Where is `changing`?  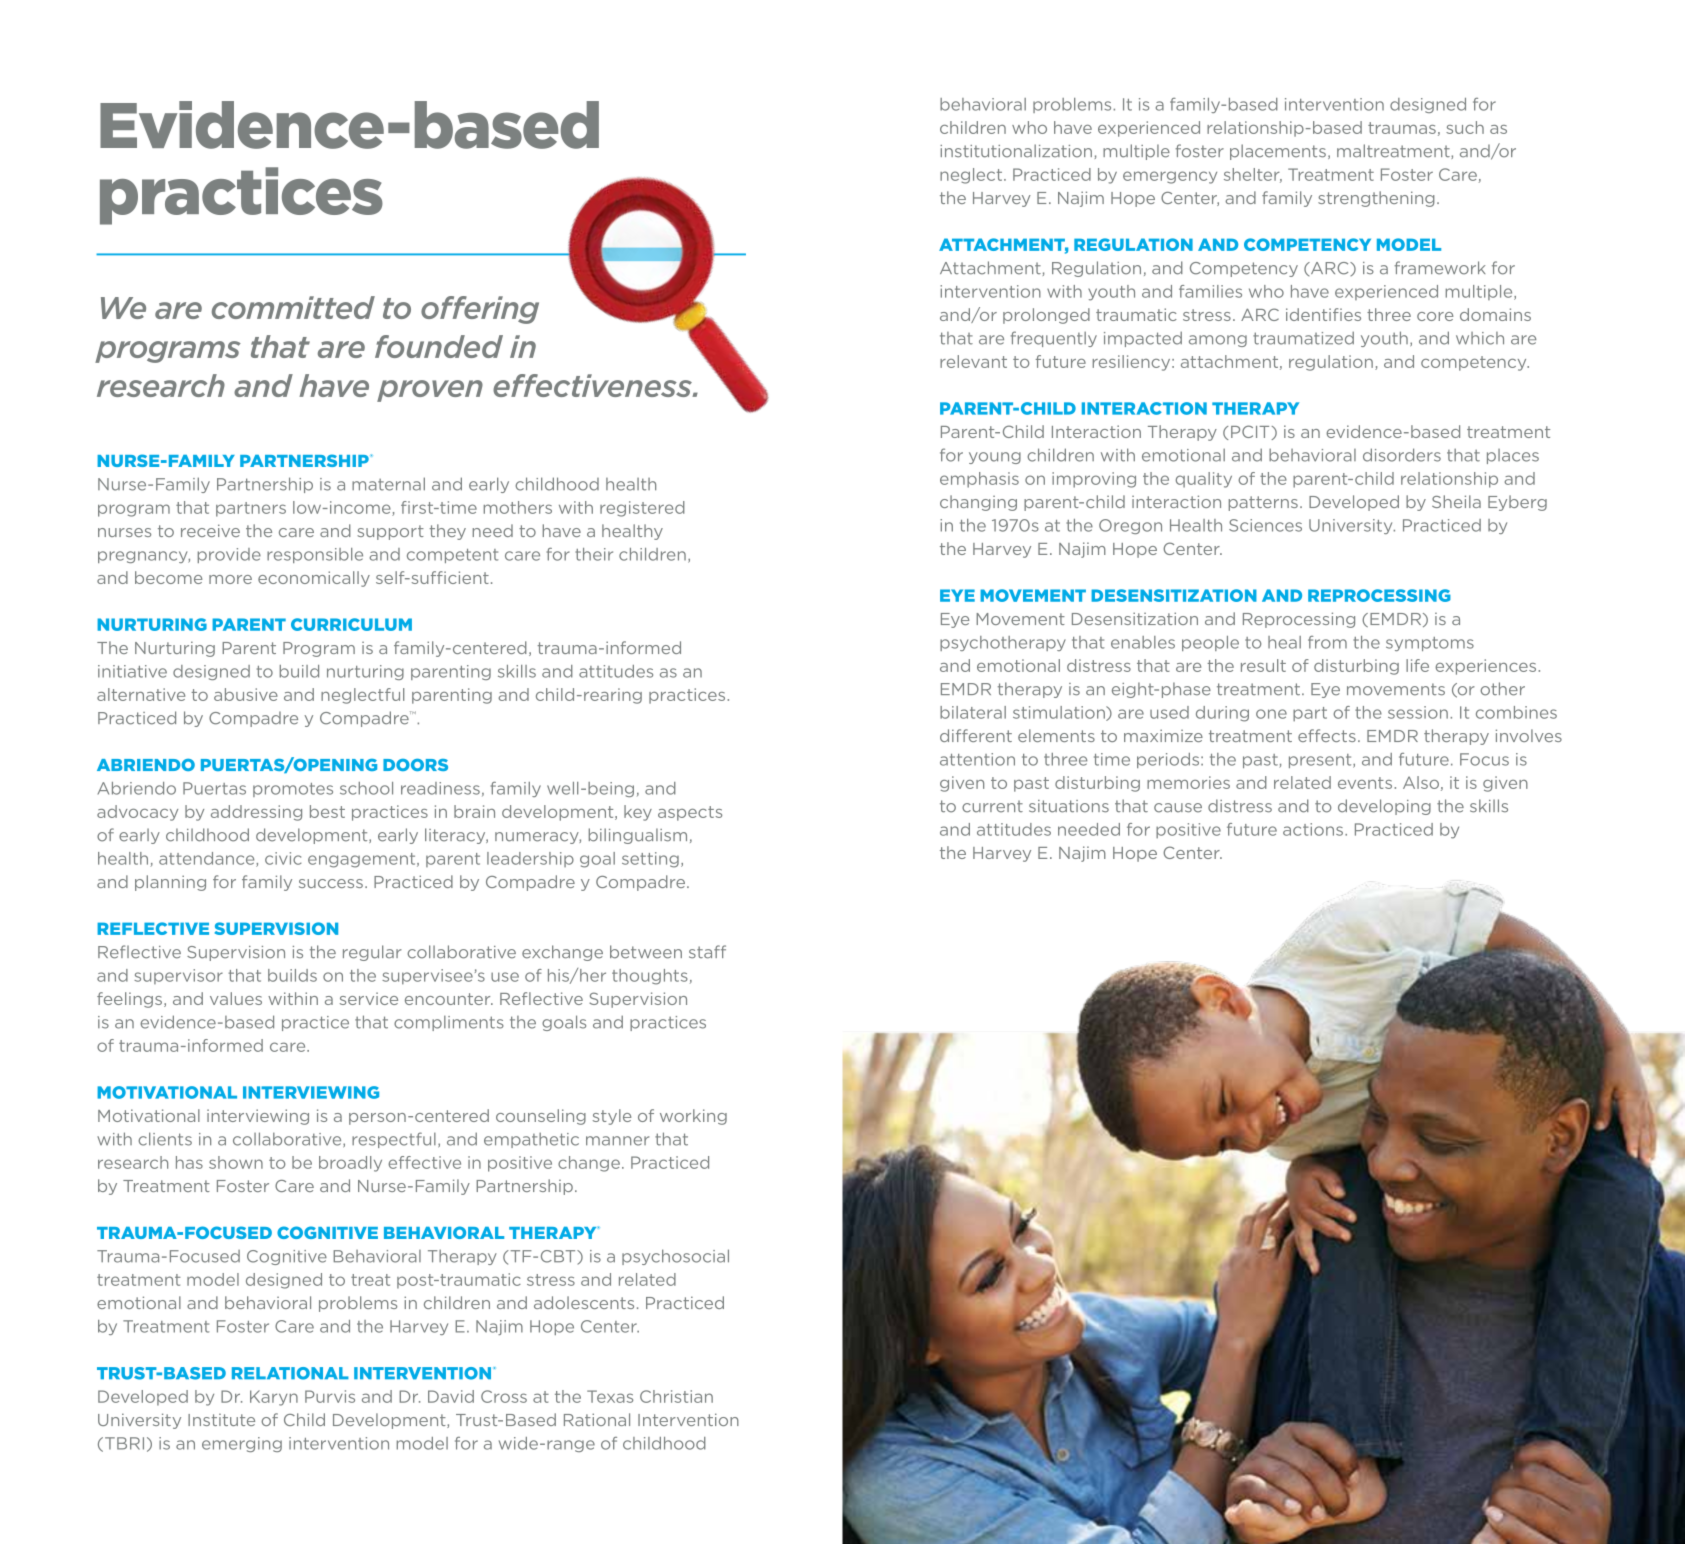
changing is located at coordinates (978, 503).
